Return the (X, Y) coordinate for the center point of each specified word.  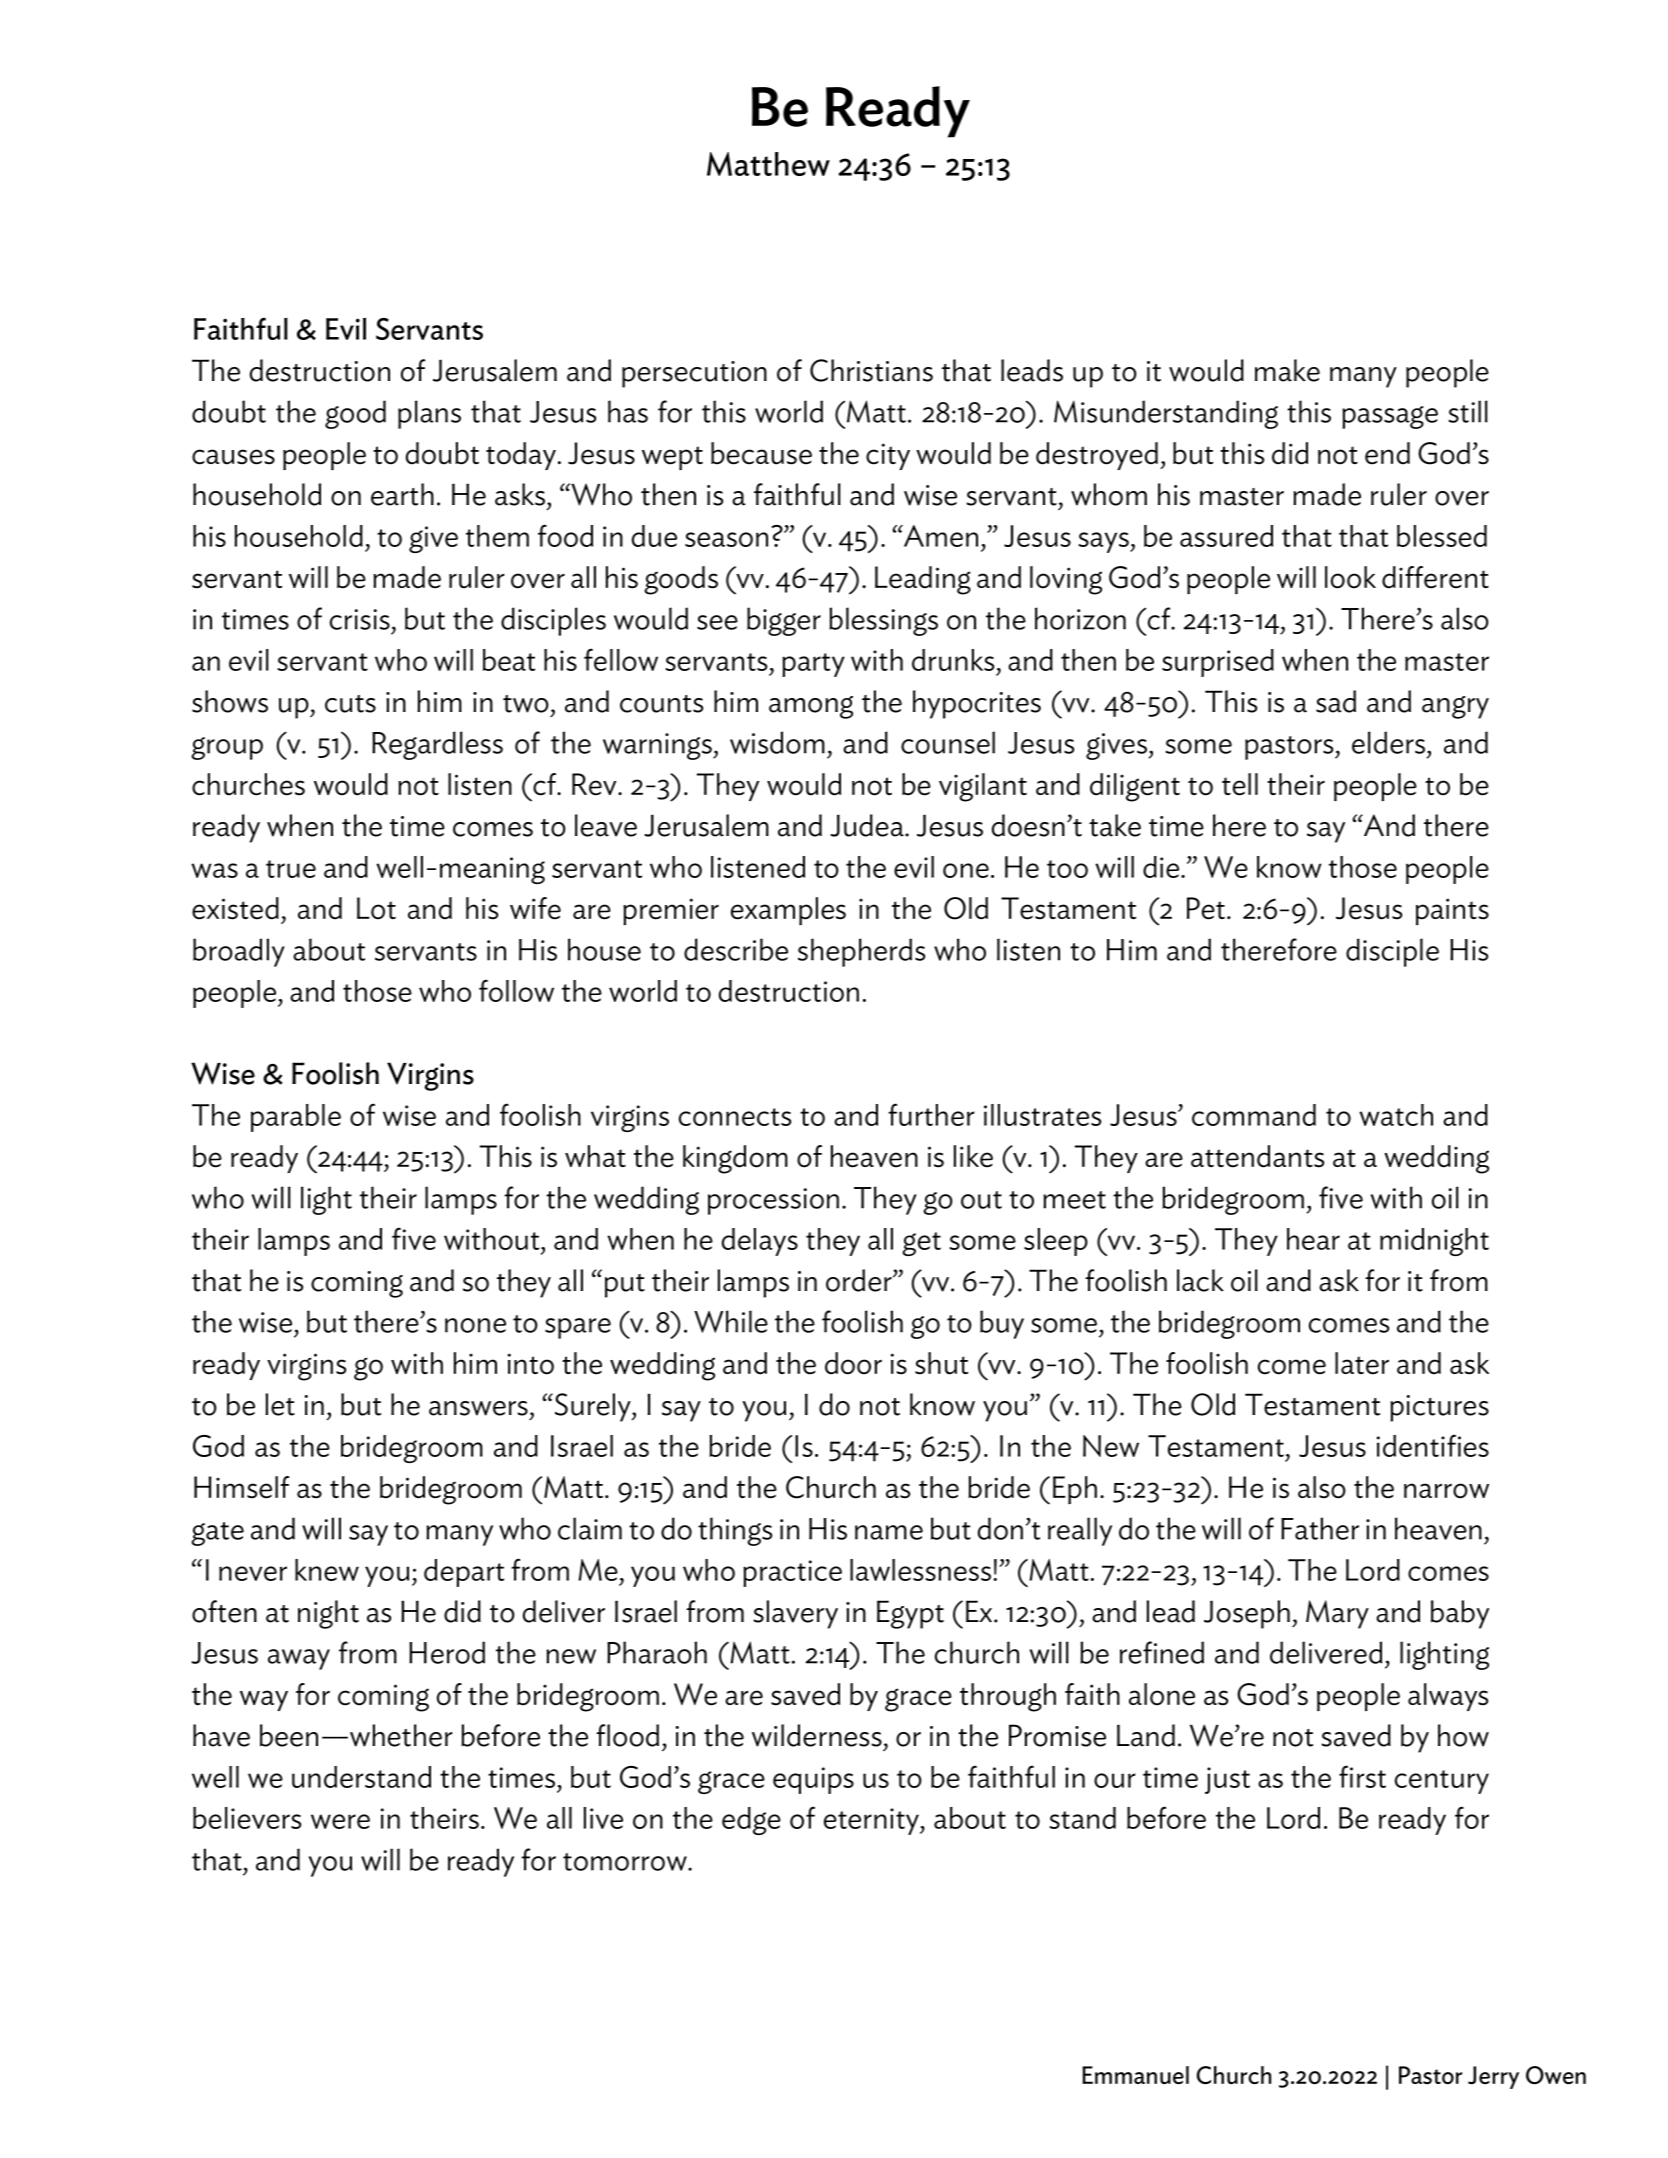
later (1362, 1363)
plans (429, 414)
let (280, 1404)
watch (1396, 1115)
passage (1390, 417)
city (888, 456)
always (1448, 1697)
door (853, 1363)
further (931, 1114)
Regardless (437, 745)
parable (296, 1118)
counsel (948, 742)
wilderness (817, 1735)
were (340, 1821)
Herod (447, 1652)
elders (1390, 742)
